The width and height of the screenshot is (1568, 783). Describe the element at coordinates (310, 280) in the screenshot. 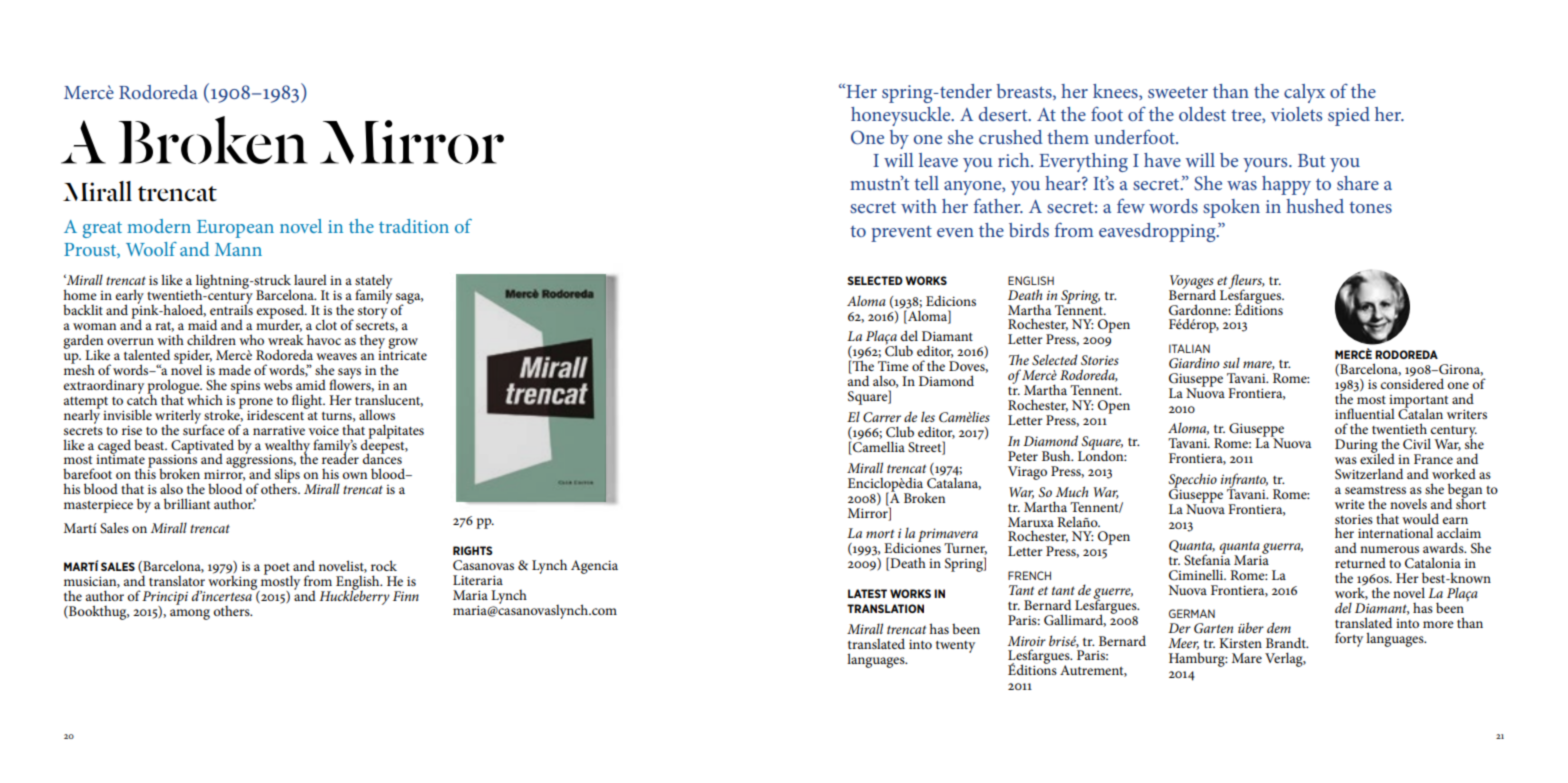

I see `laurel` at that location.
